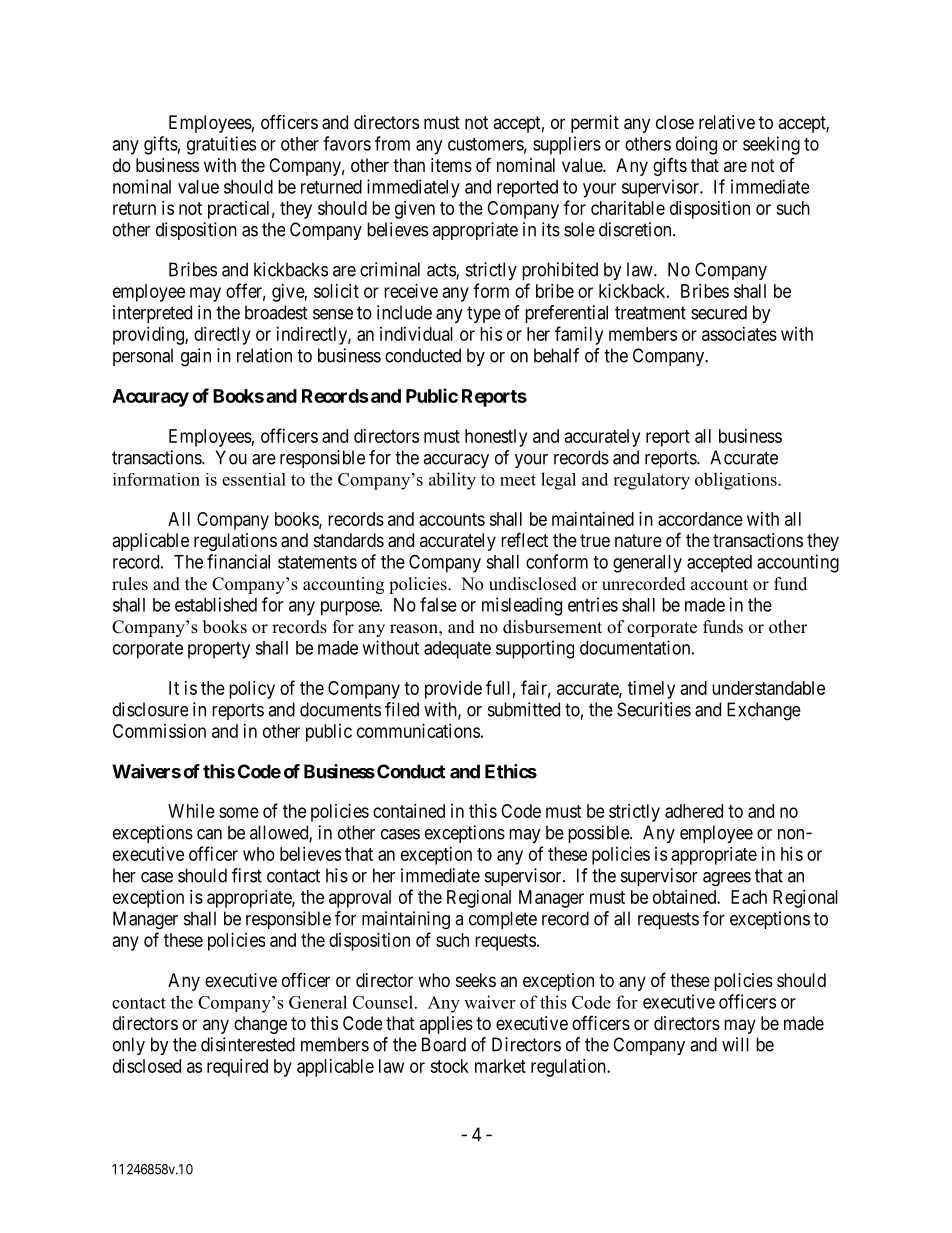  I want to click on nature, so click(638, 541).
